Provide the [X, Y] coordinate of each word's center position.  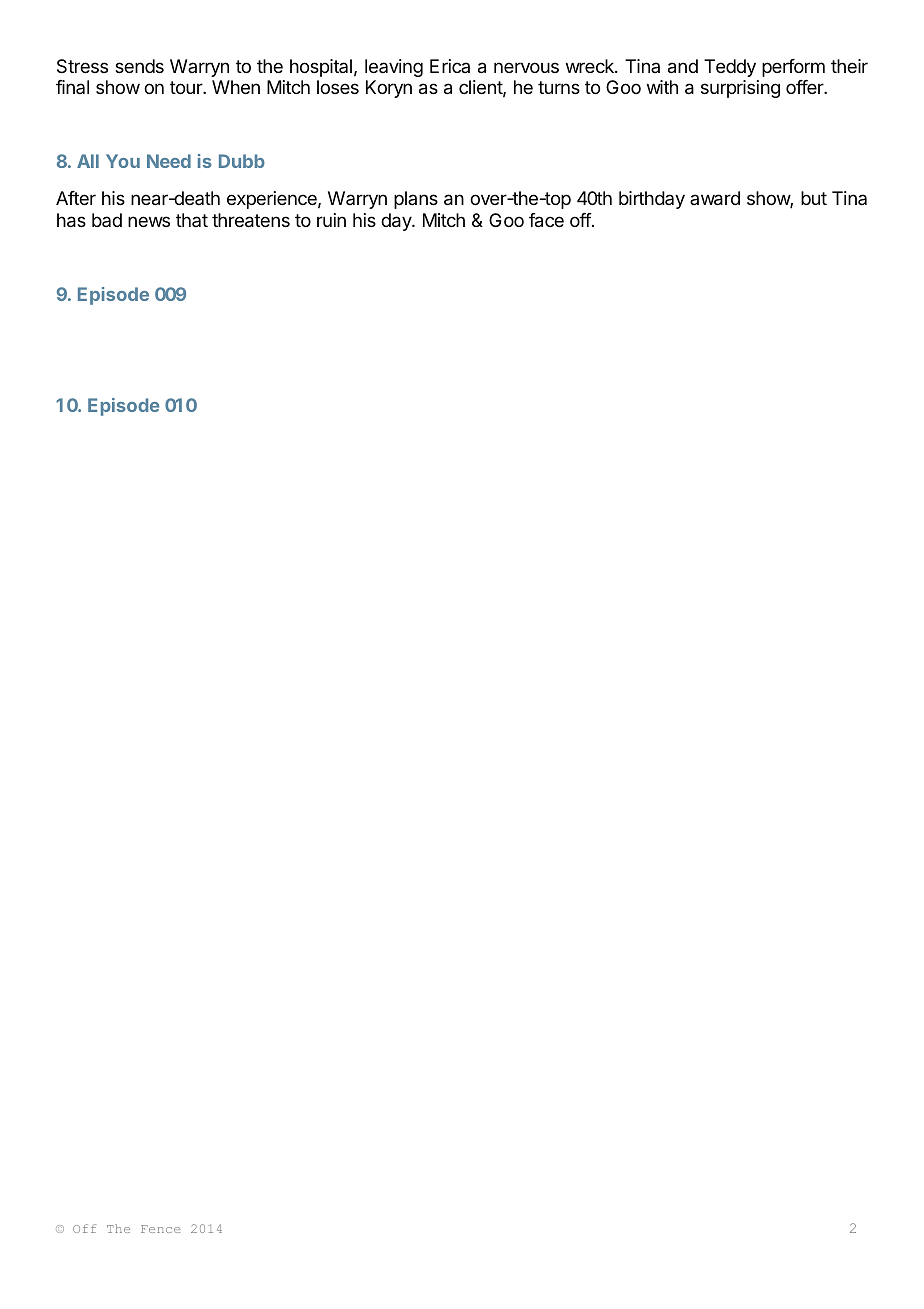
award [715, 198]
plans [416, 200]
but [814, 198]
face [546, 220]
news [149, 221]
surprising [740, 89]
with [662, 87]
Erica [450, 66]
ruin [331, 220]
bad [107, 220]
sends [139, 66]
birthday [652, 200]
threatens [251, 220]
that [192, 220]
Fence [161, 1229]
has [71, 220]
